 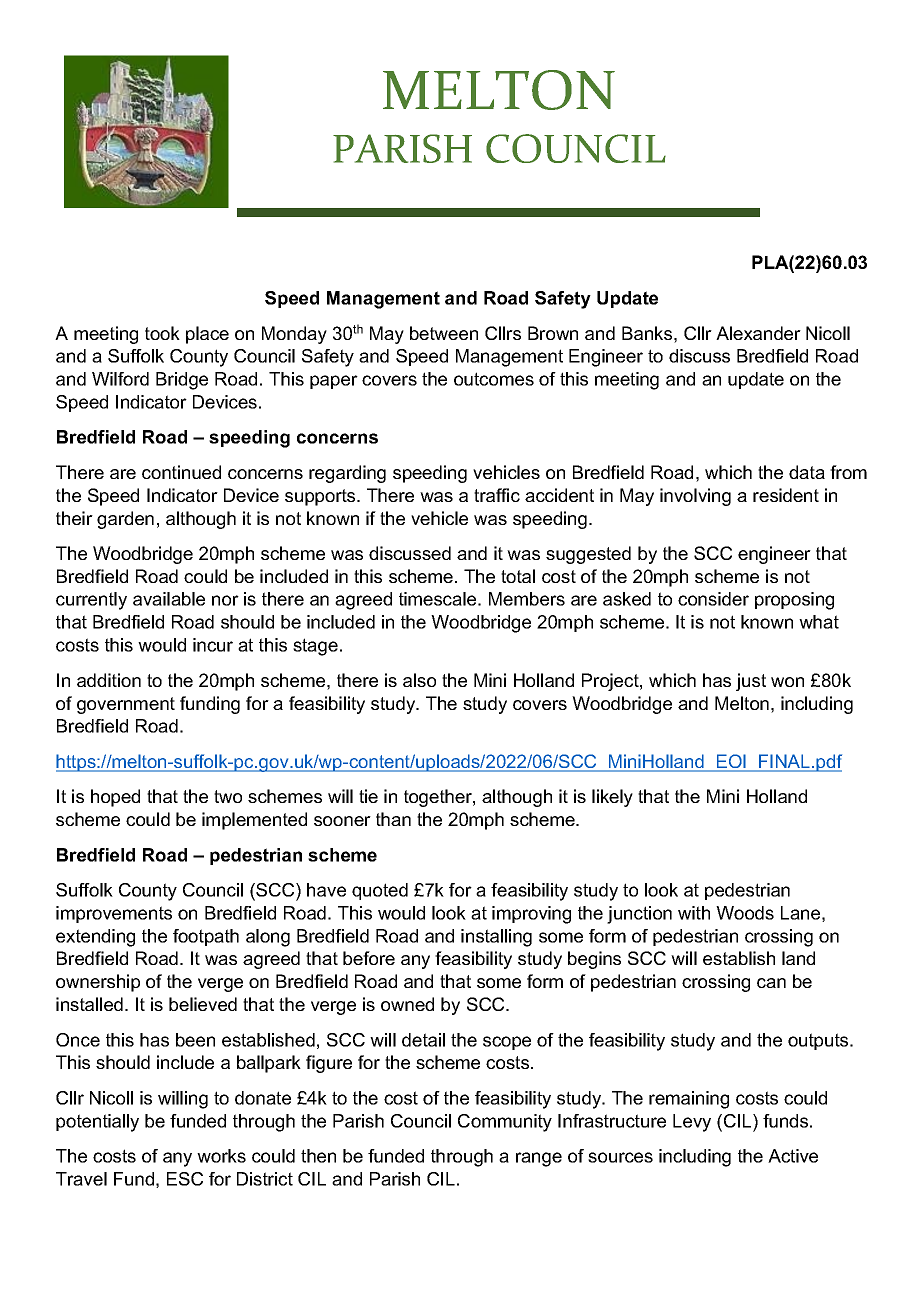 What do you see at coordinates (115, 798) in the image?
I see `hoped` at bounding box center [115, 798].
